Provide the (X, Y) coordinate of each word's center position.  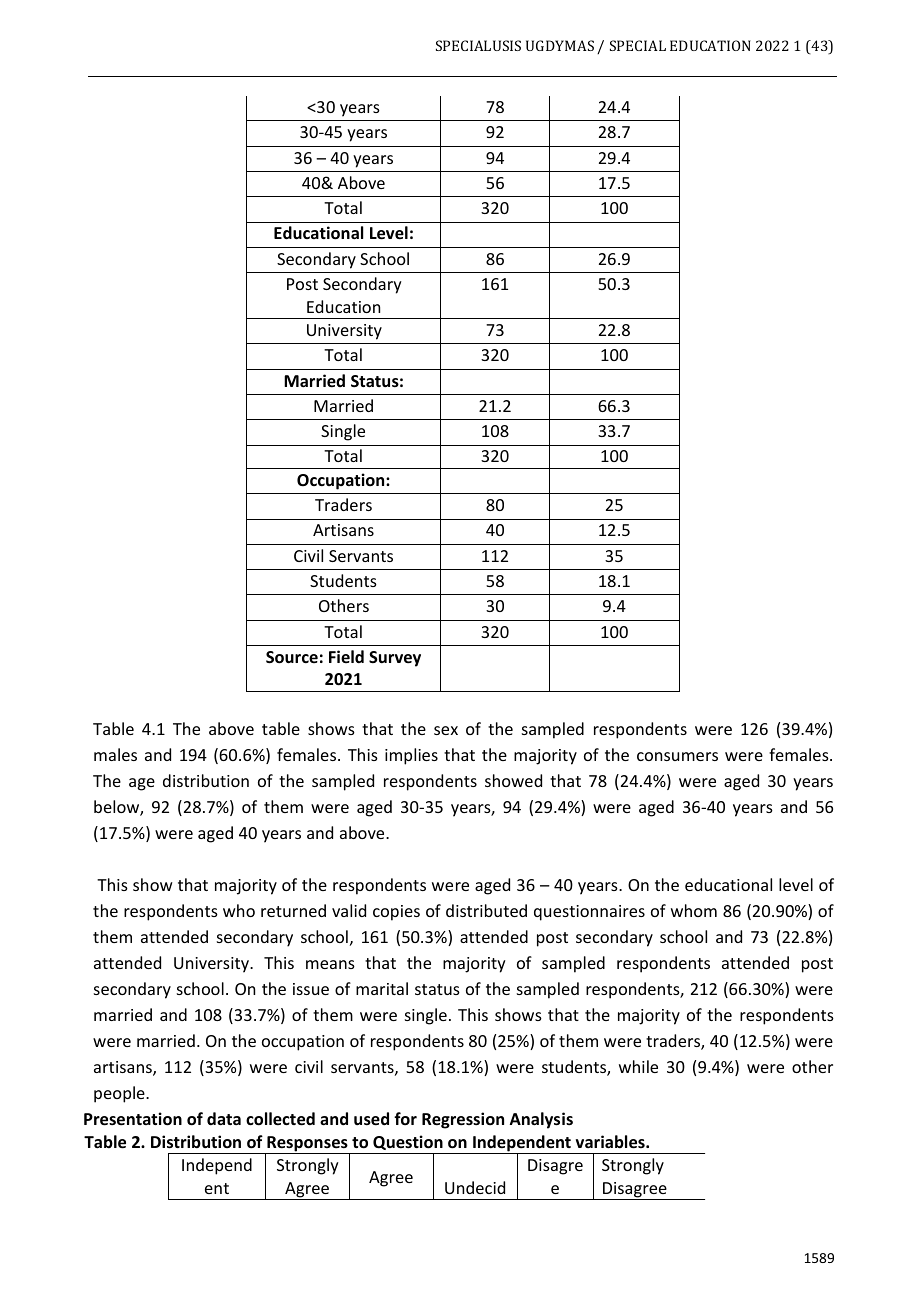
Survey (395, 659)
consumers (677, 756)
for (405, 1118)
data (224, 1118)
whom (694, 910)
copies (396, 913)
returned (293, 910)
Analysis (541, 1120)
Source (292, 657)
